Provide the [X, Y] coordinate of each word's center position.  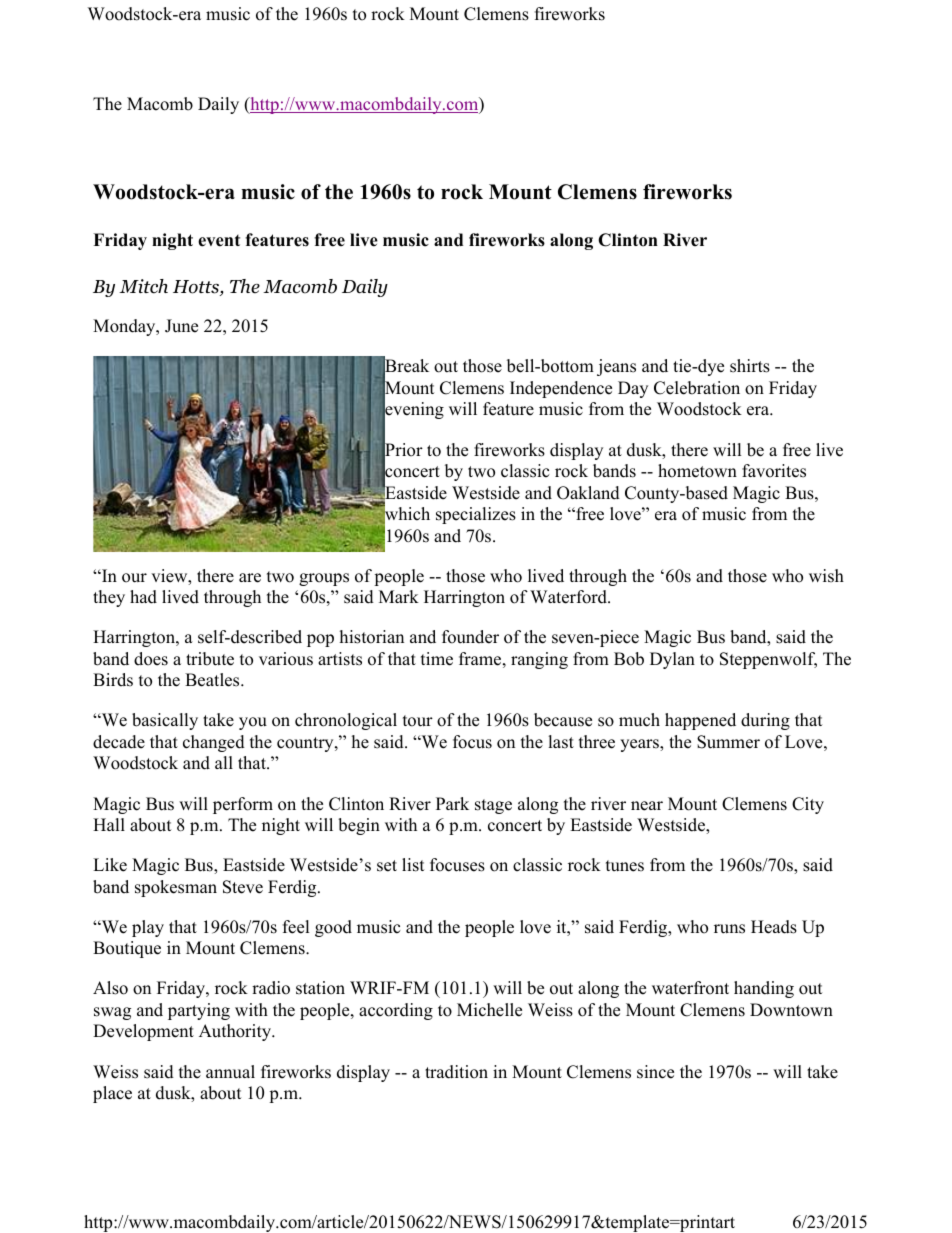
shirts [750, 366]
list [413, 865]
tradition [456, 1072]
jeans [616, 367]
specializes [476, 515]
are [250, 578]
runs [729, 929]
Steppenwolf [768, 660]
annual [230, 1072]
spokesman [176, 888]
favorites [774, 471]
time [437, 659]
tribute [210, 659]
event [219, 241]
